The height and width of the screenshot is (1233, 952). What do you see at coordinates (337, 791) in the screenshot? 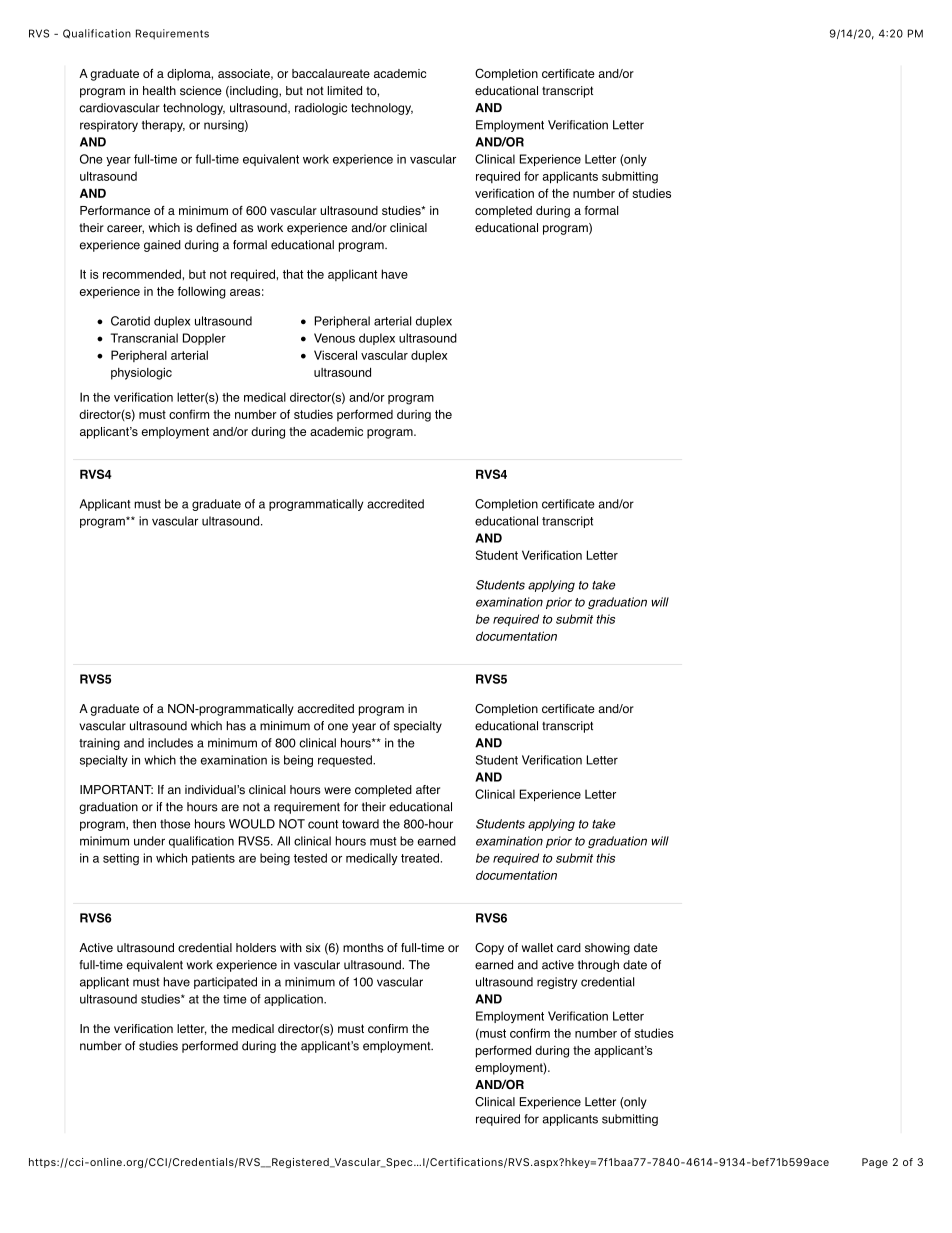
I see `were` at bounding box center [337, 791].
